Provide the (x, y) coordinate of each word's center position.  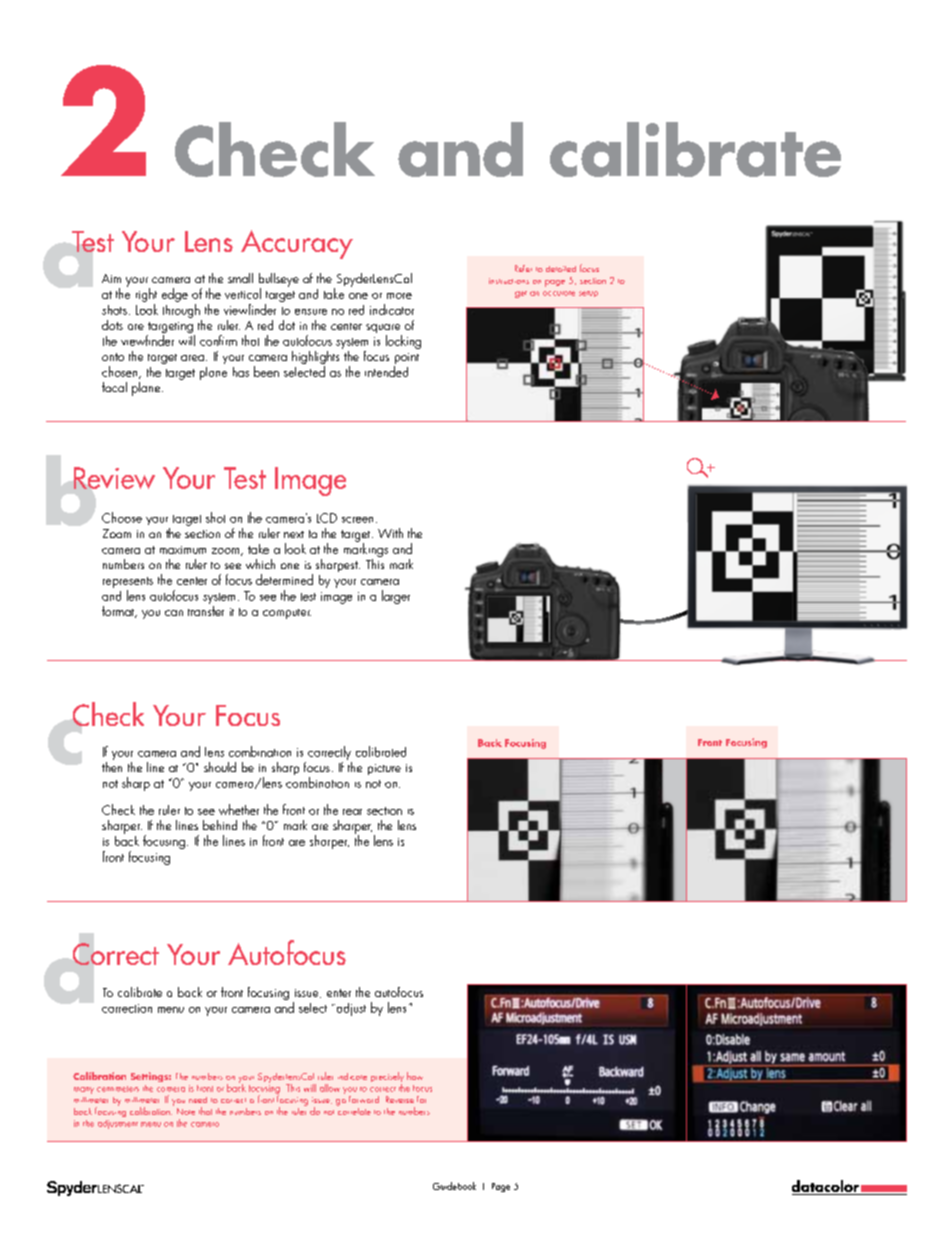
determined (284, 579)
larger (396, 597)
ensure (311, 312)
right (146, 296)
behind (220, 825)
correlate (354, 1110)
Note (186, 1111)
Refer (523, 268)
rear (352, 812)
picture (384, 769)
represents (128, 584)
